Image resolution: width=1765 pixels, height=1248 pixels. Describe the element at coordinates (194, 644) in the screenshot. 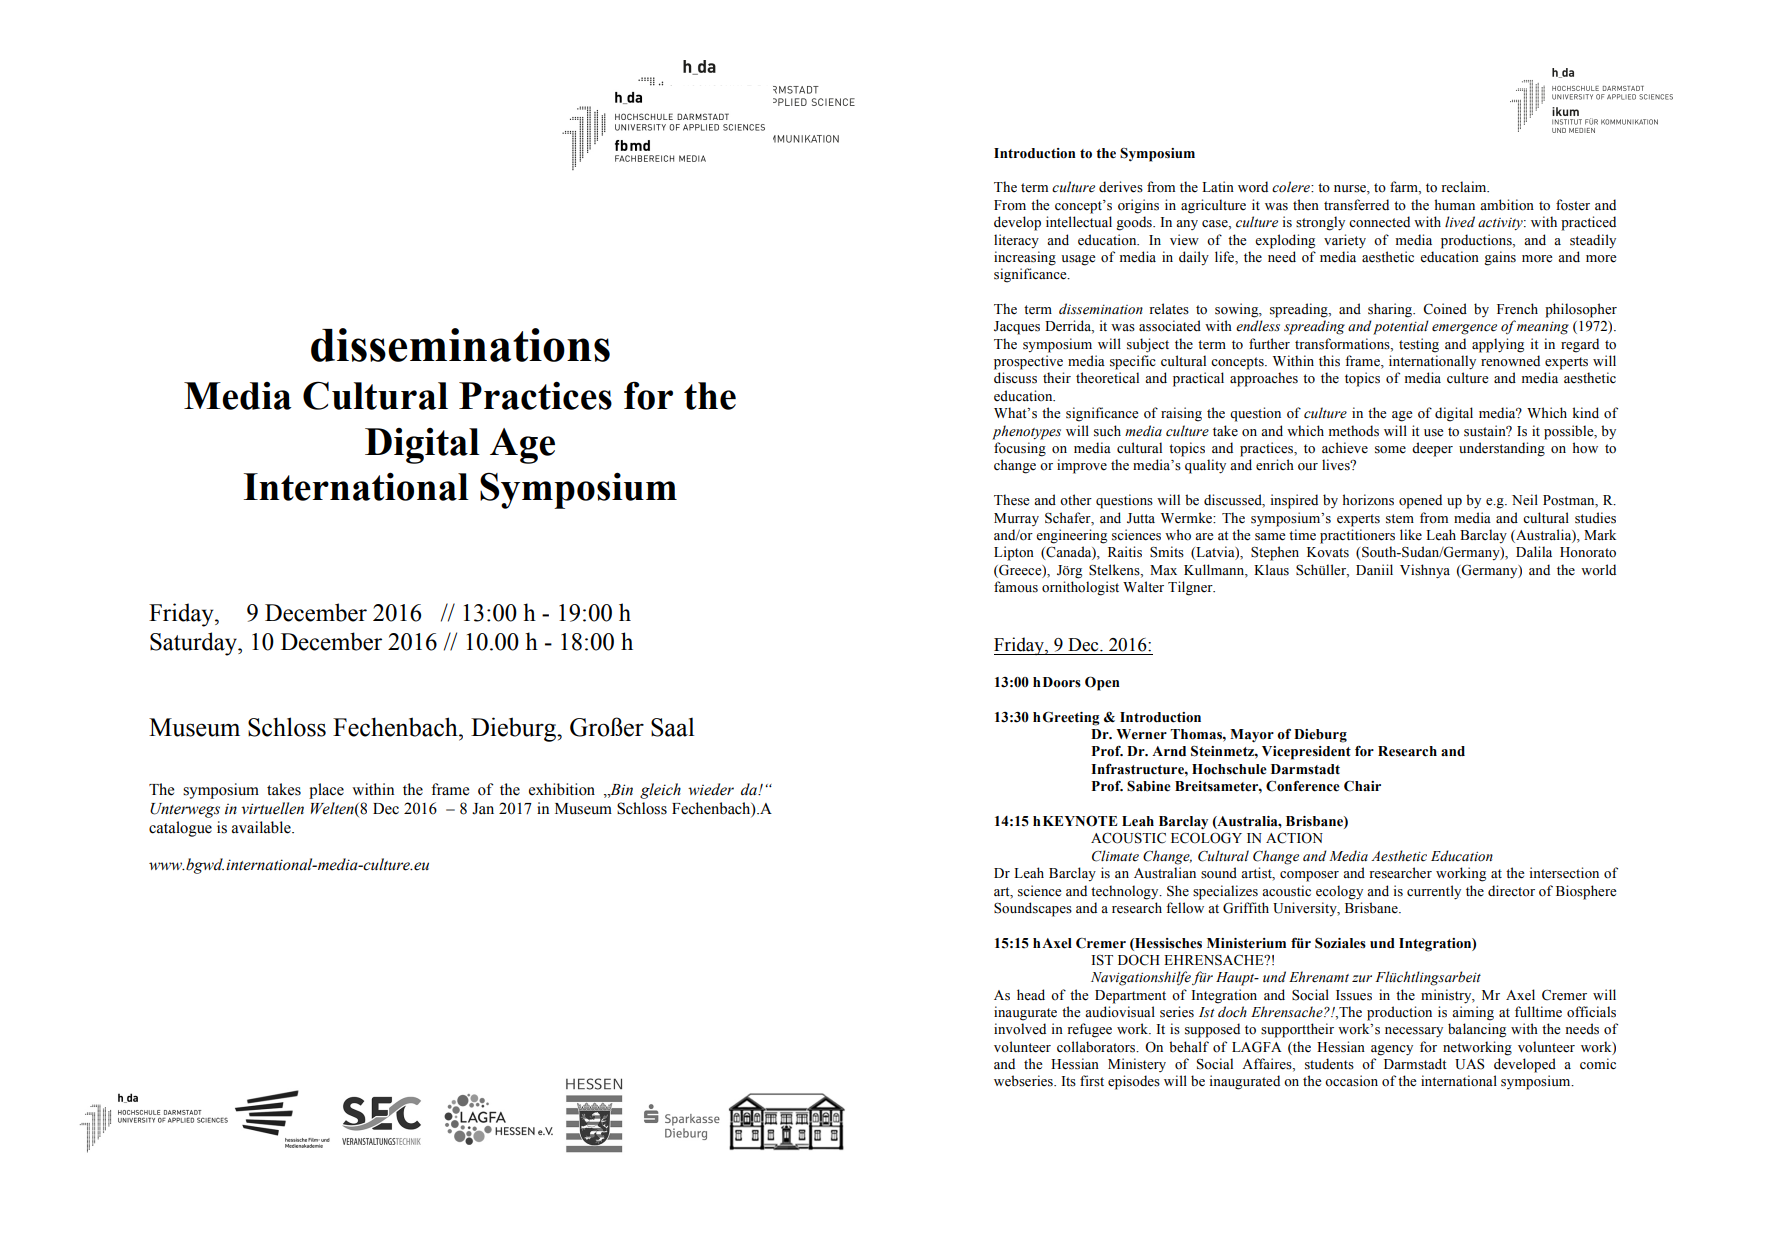

I see `Saturday` at that location.
